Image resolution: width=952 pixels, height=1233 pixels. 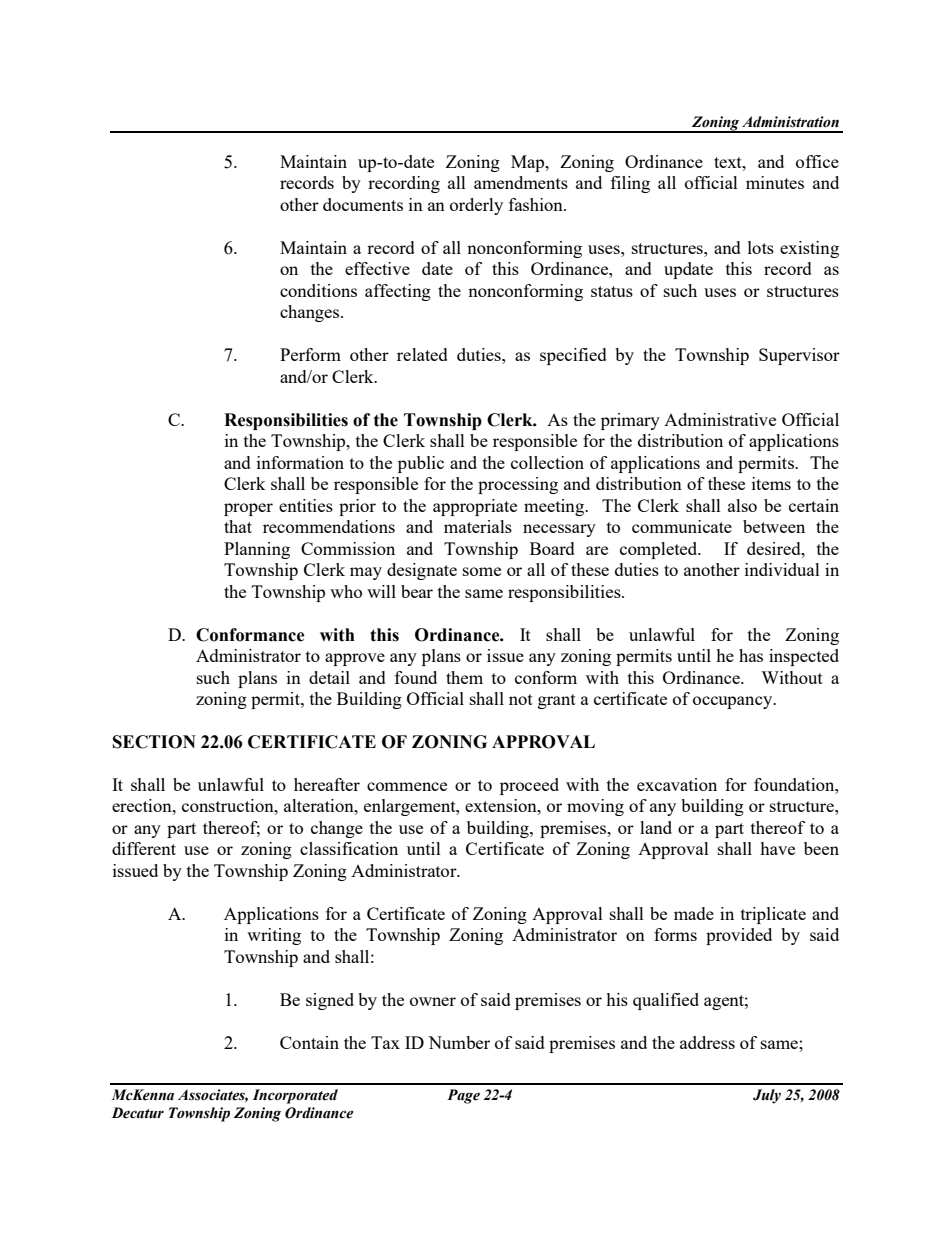 What do you see at coordinates (799, 356) in the screenshot?
I see `Supervisor` at bounding box center [799, 356].
